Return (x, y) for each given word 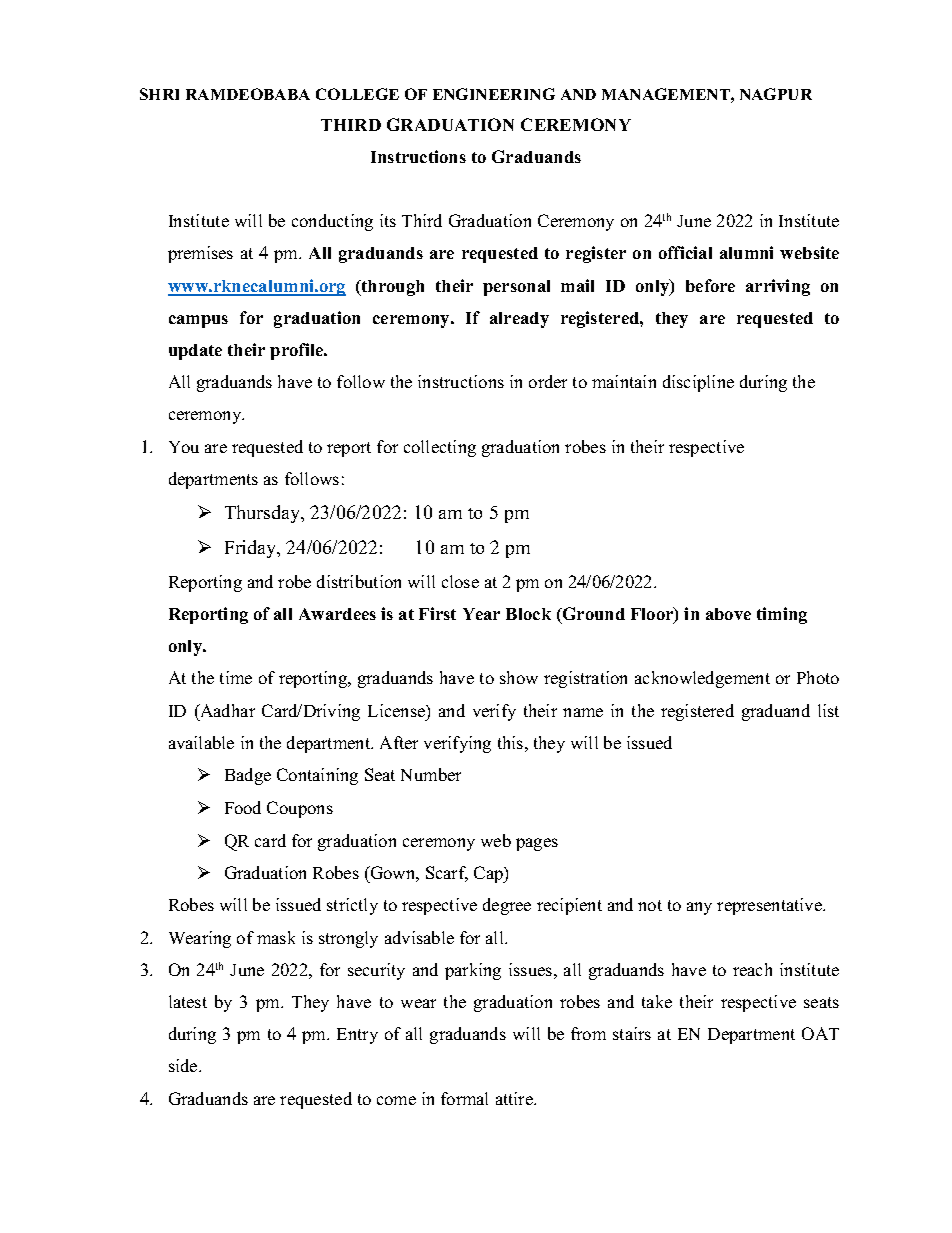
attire (515, 1098)
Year (481, 614)
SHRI (159, 94)
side (184, 1065)
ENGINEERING (494, 94)
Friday (252, 549)
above (728, 614)
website (809, 252)
